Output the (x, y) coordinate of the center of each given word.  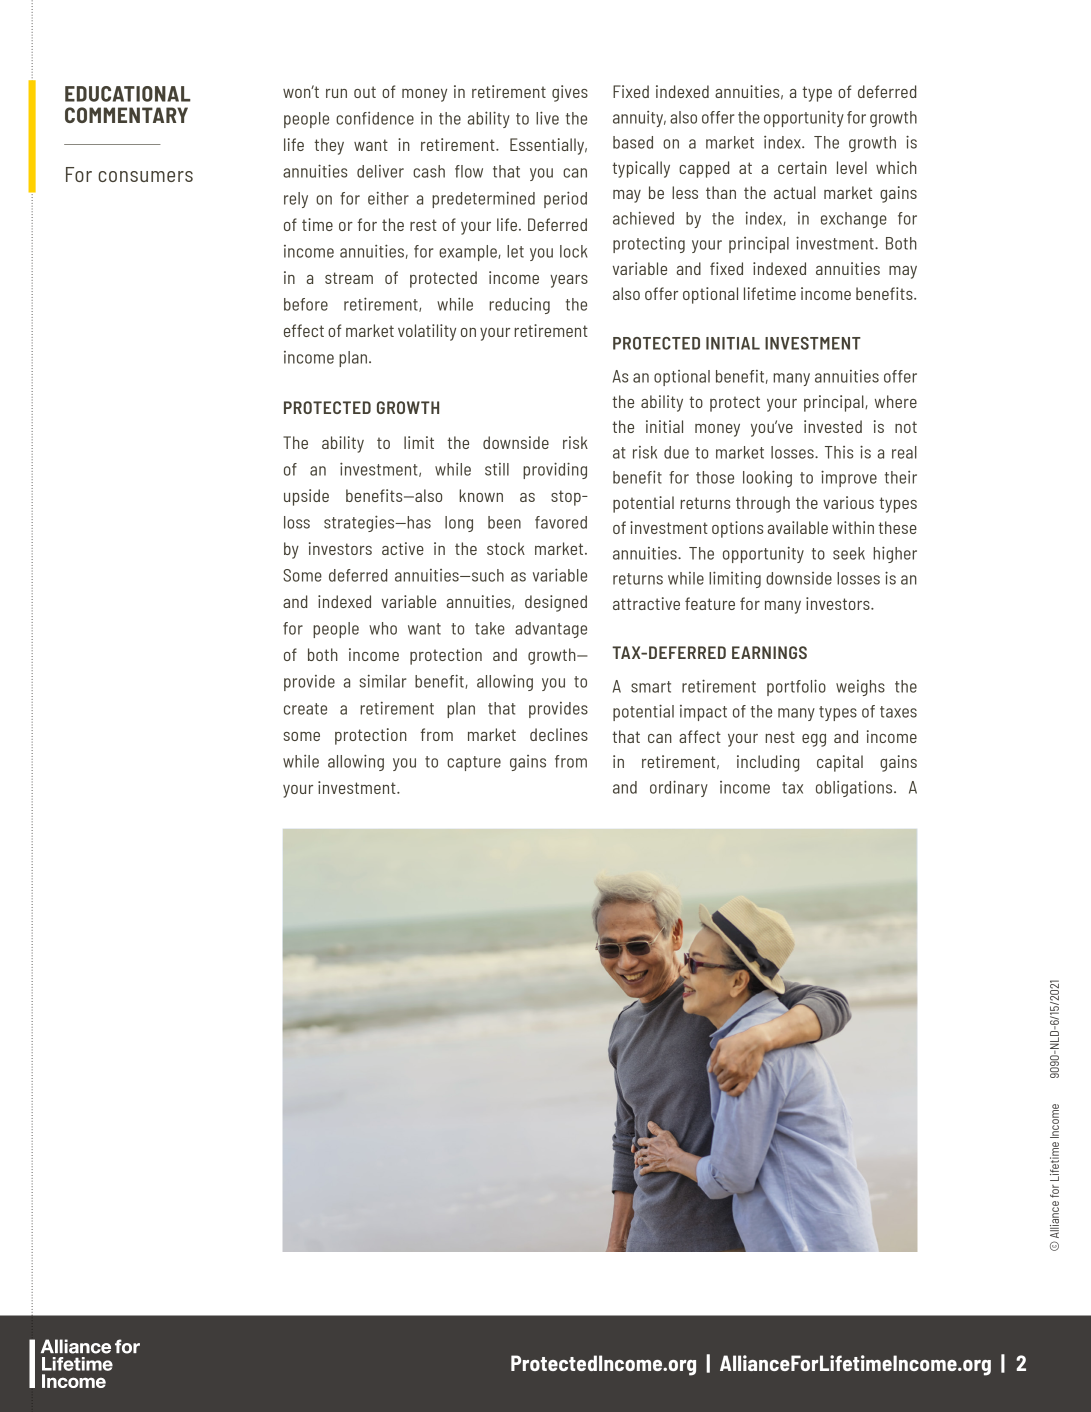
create (305, 709)
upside (306, 497)
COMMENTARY (126, 115)
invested (833, 426)
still (497, 469)
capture (474, 763)
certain (802, 167)
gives (570, 93)
